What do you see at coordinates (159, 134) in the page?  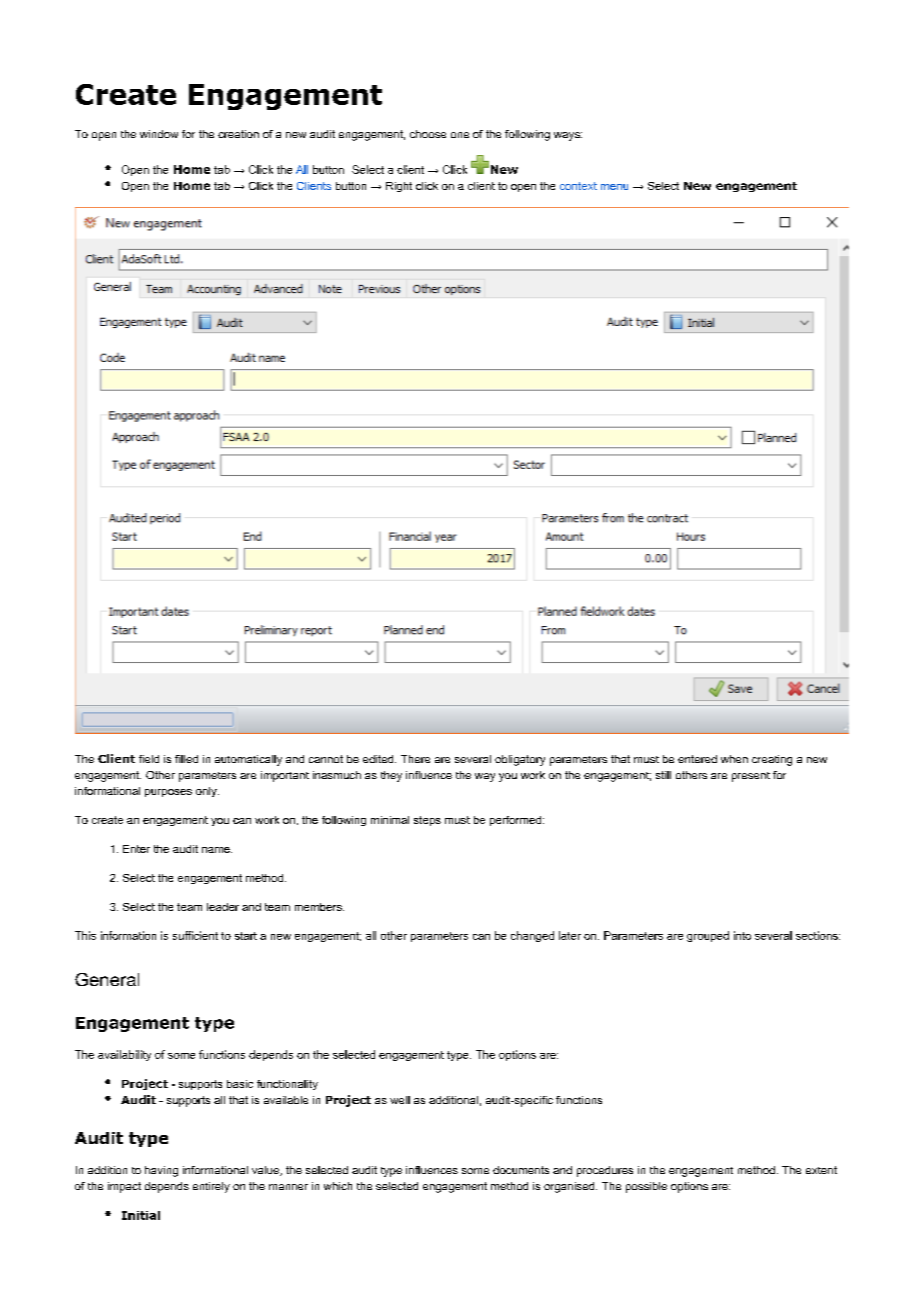 I see `window` at bounding box center [159, 134].
